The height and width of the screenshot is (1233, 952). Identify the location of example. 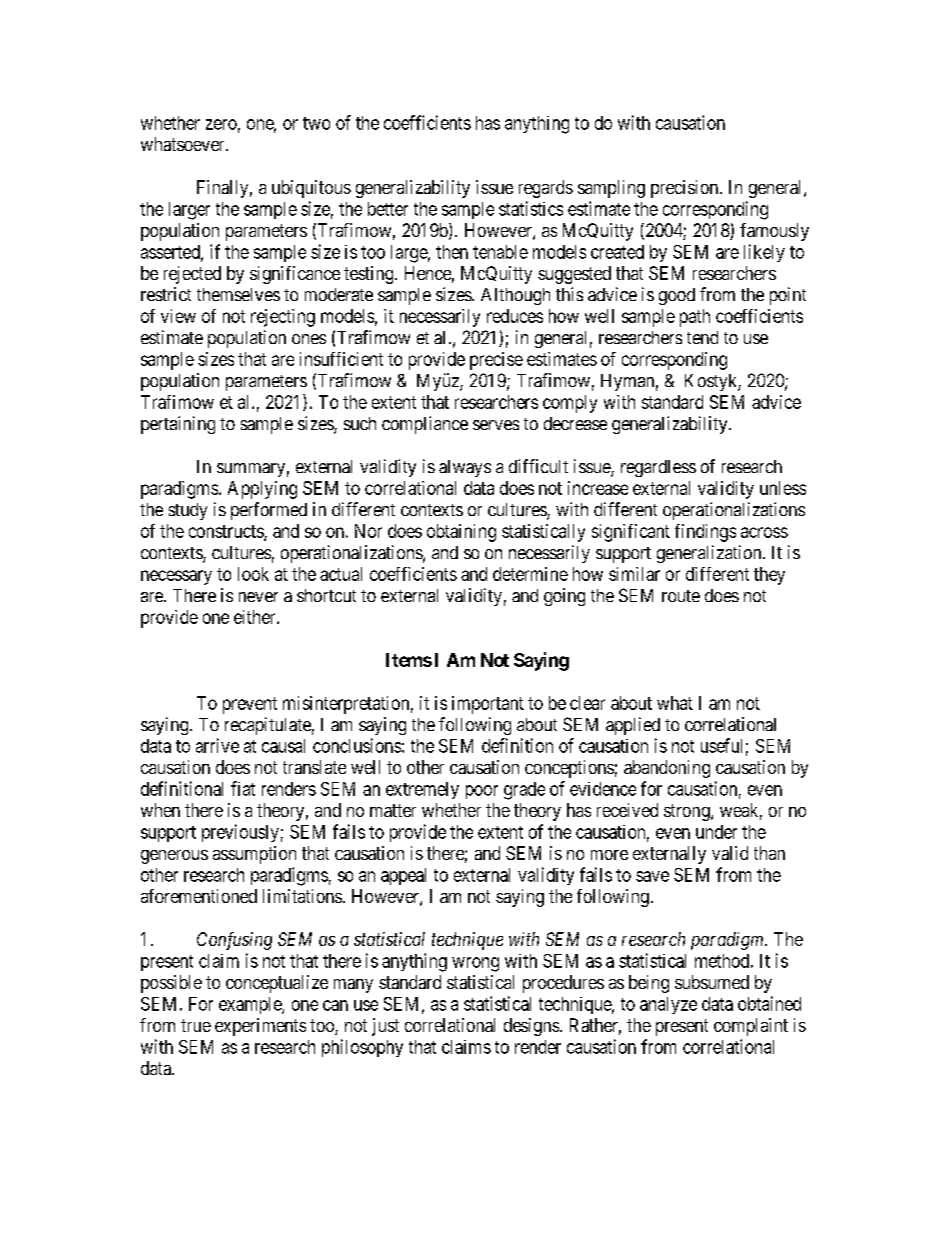
(251, 1005).
